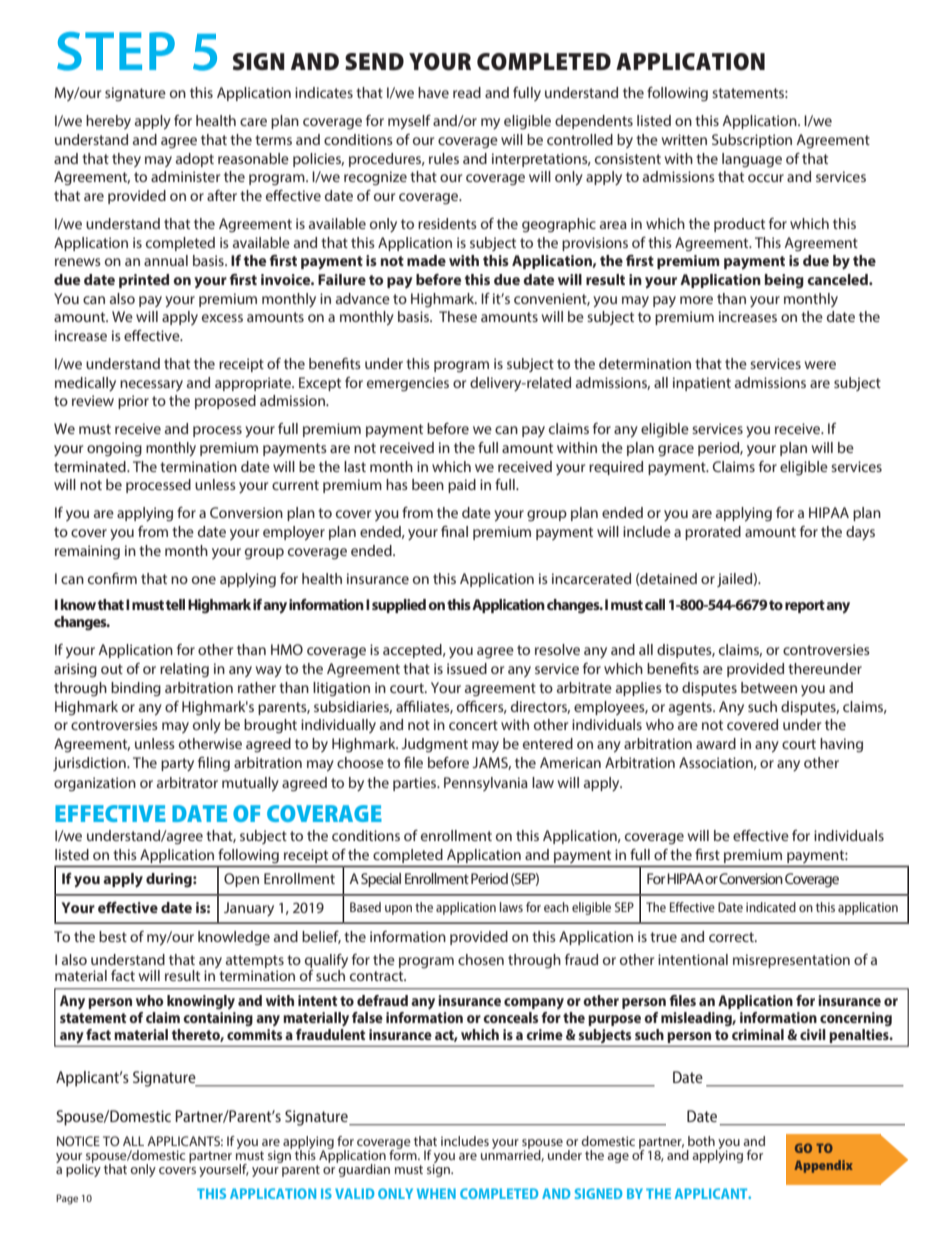  What do you see at coordinates (823, 1166) in the page?
I see `Appendix` at bounding box center [823, 1166].
